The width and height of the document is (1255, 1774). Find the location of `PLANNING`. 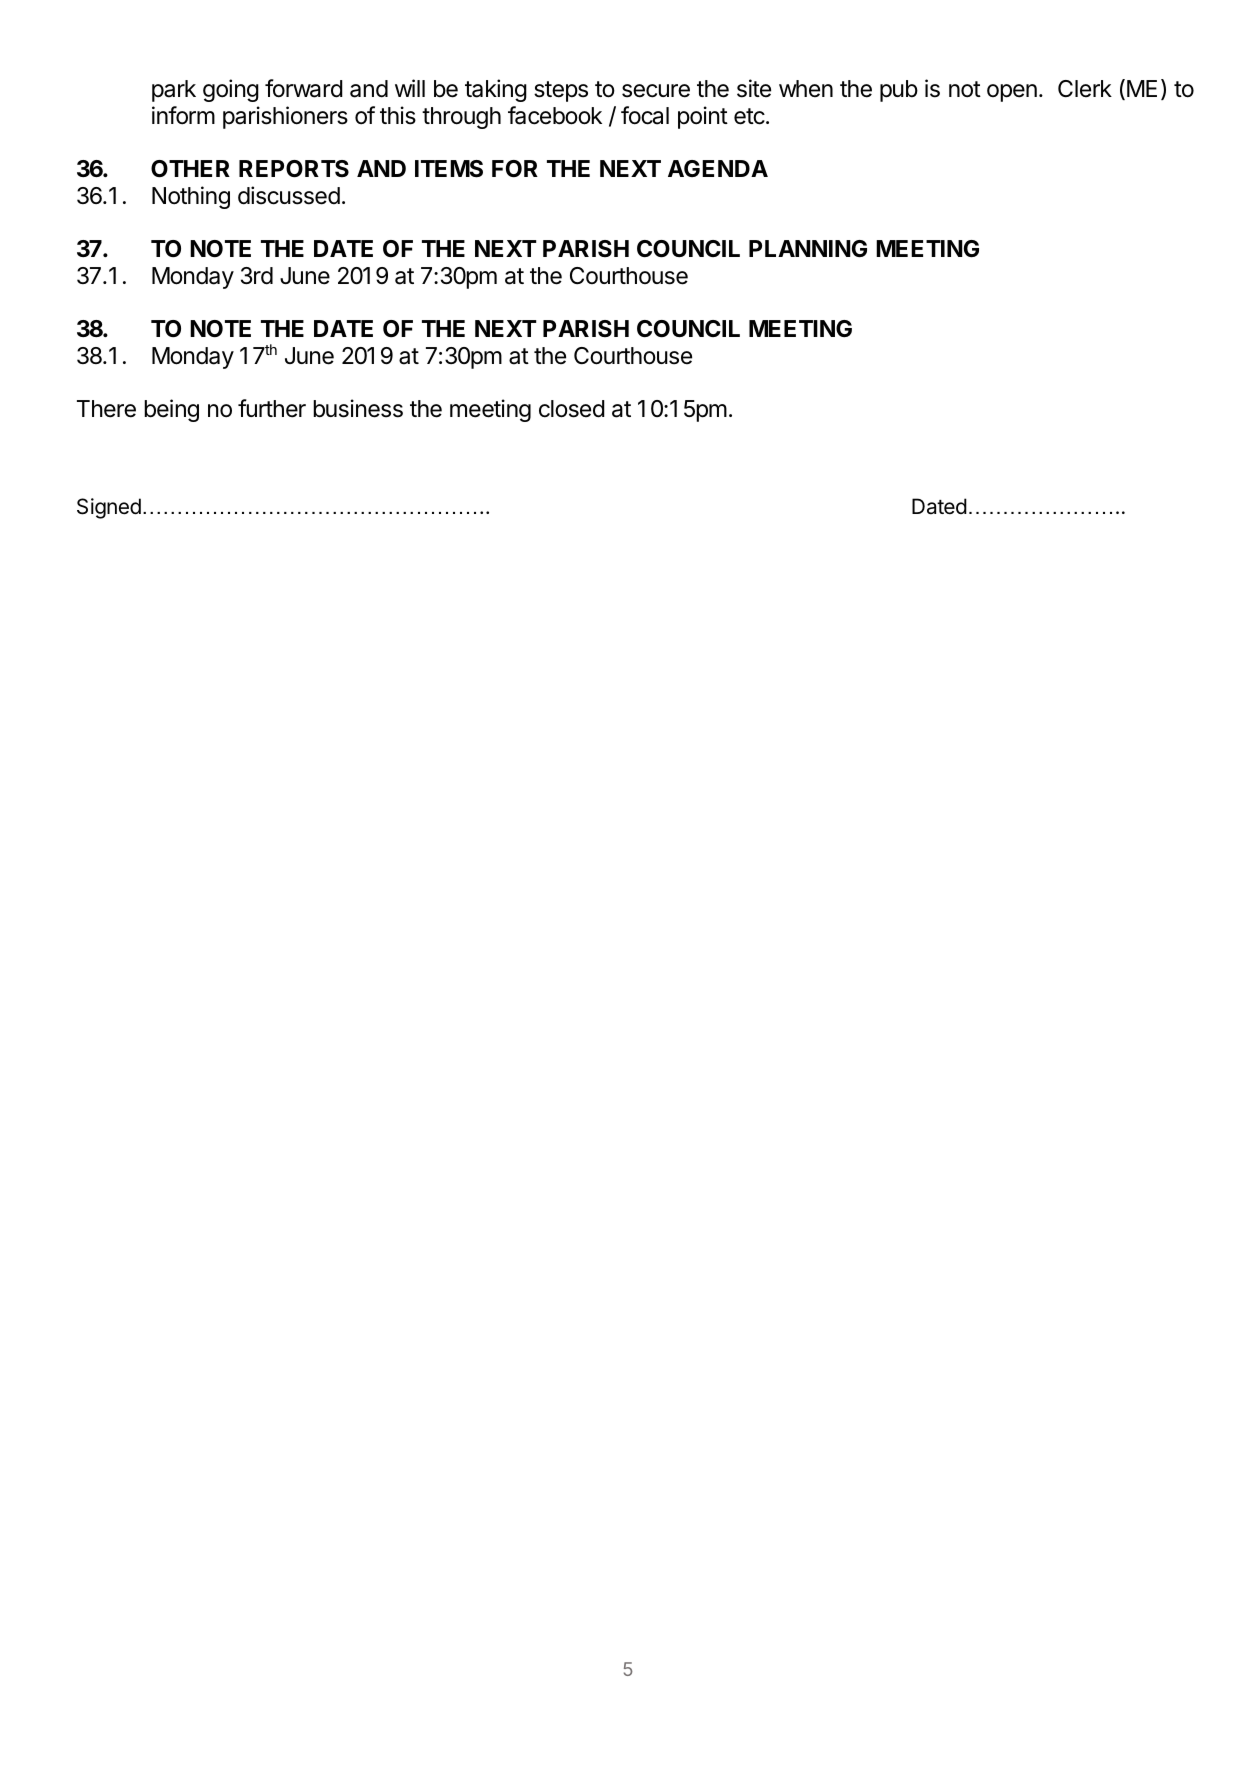

PLANNING is located at coordinates (808, 248).
